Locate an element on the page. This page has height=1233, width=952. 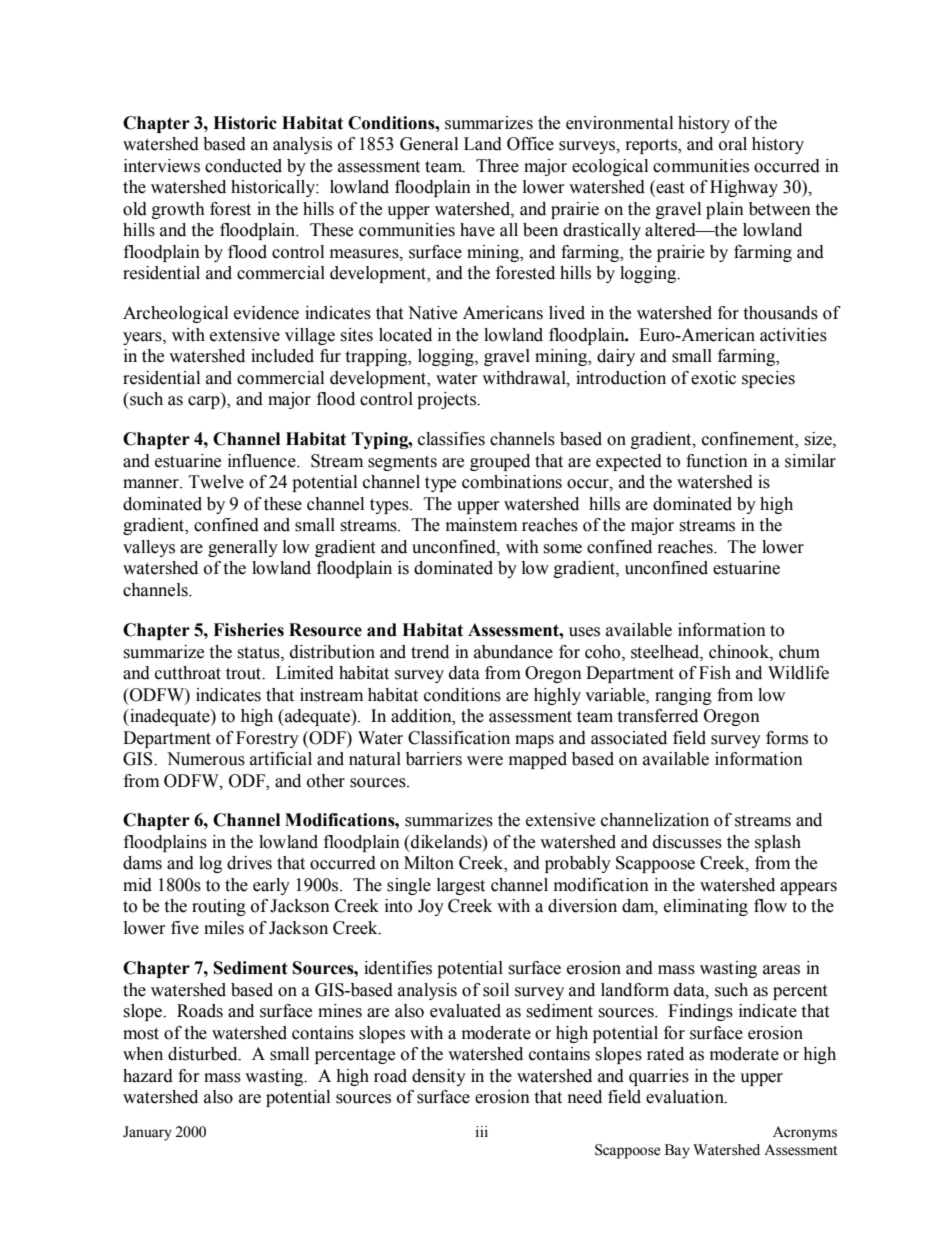
January is located at coordinates (147, 1133).
